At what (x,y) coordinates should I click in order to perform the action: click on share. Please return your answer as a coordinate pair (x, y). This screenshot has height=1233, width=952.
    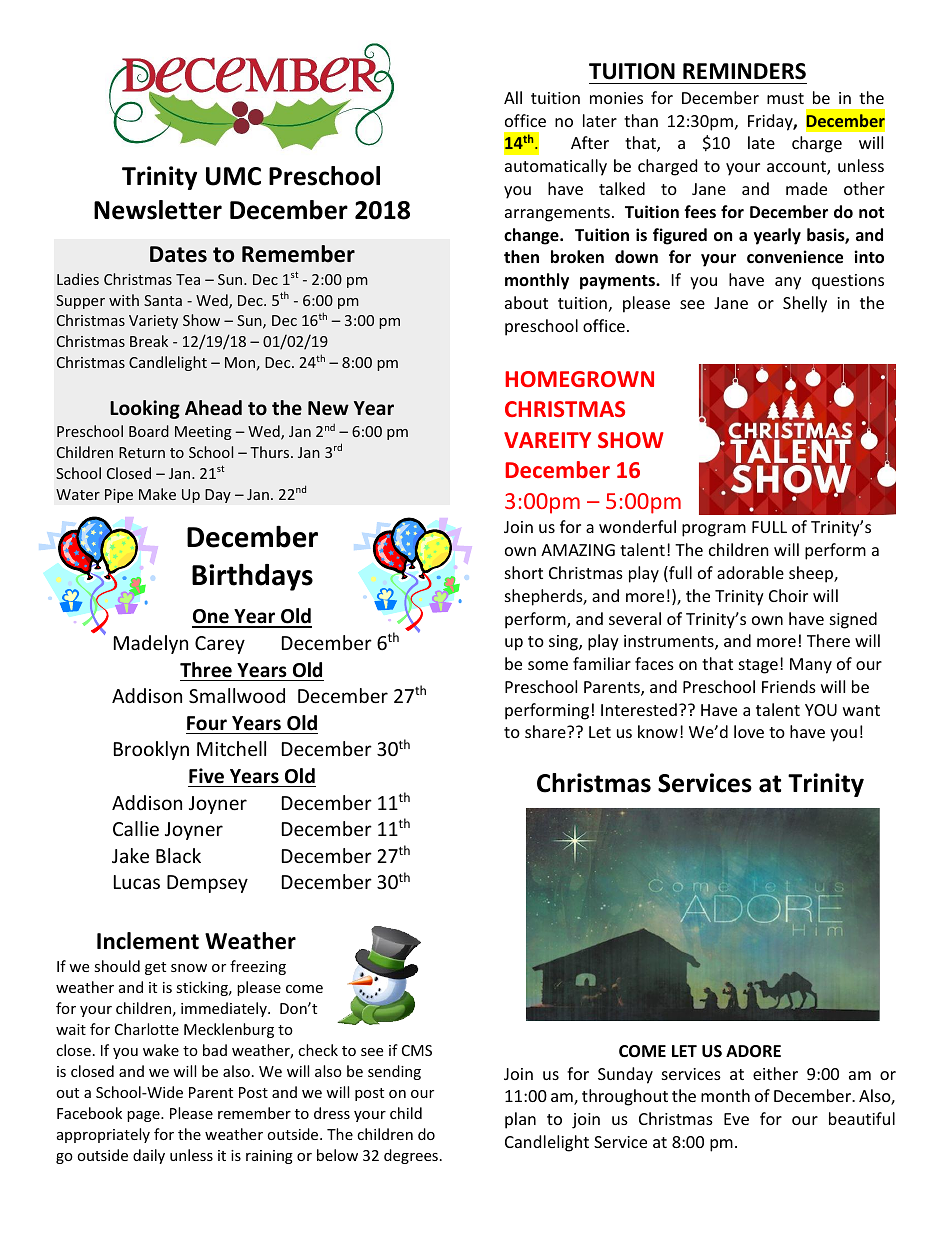
    Looking at the image, I should click on (546, 731).
